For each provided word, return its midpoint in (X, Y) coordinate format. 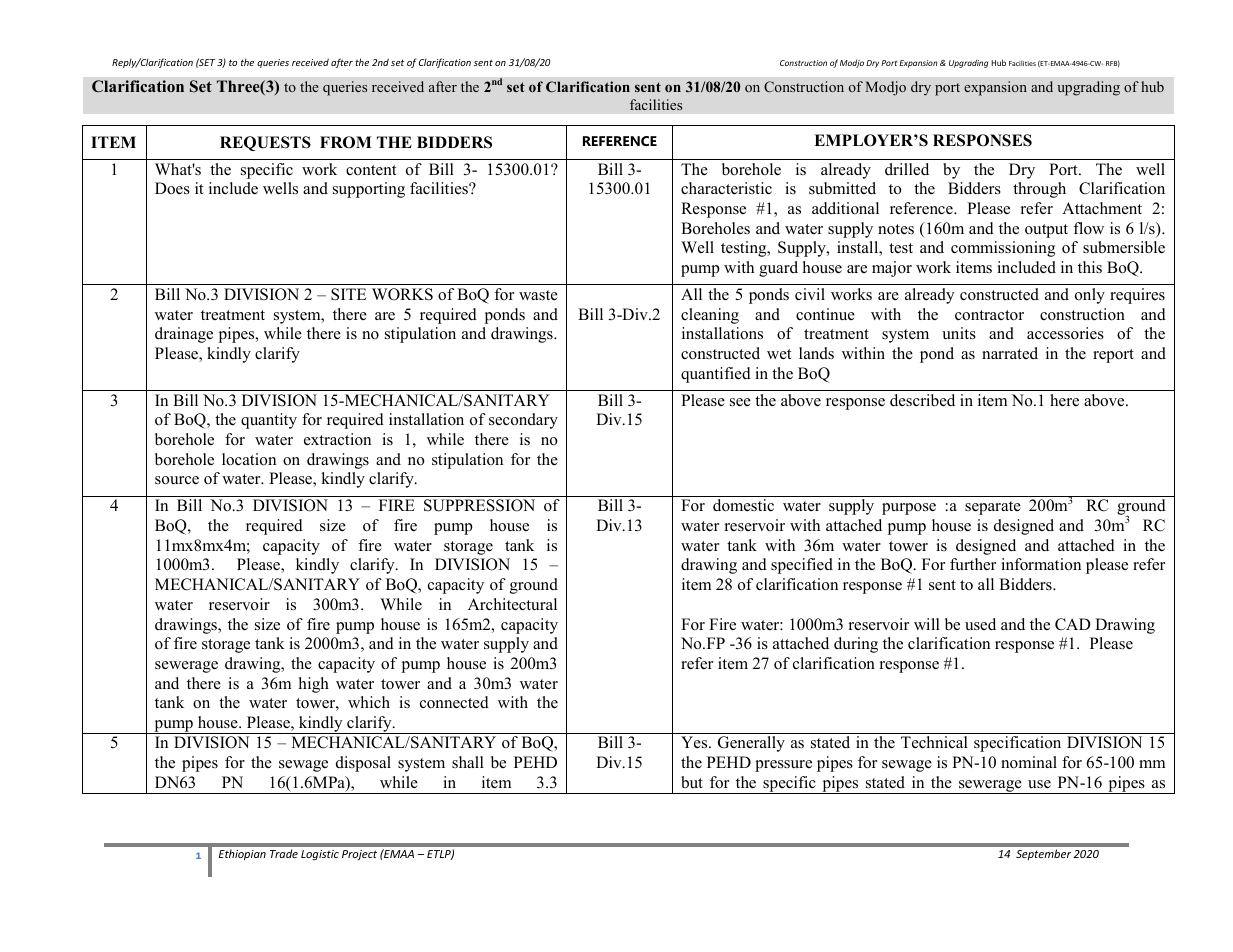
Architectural (512, 604)
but (692, 782)
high (314, 685)
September (1043, 854)
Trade (284, 853)
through (1039, 190)
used (980, 624)
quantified (716, 375)
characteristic (726, 188)
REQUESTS (265, 143)
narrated (1010, 353)
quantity (269, 421)
